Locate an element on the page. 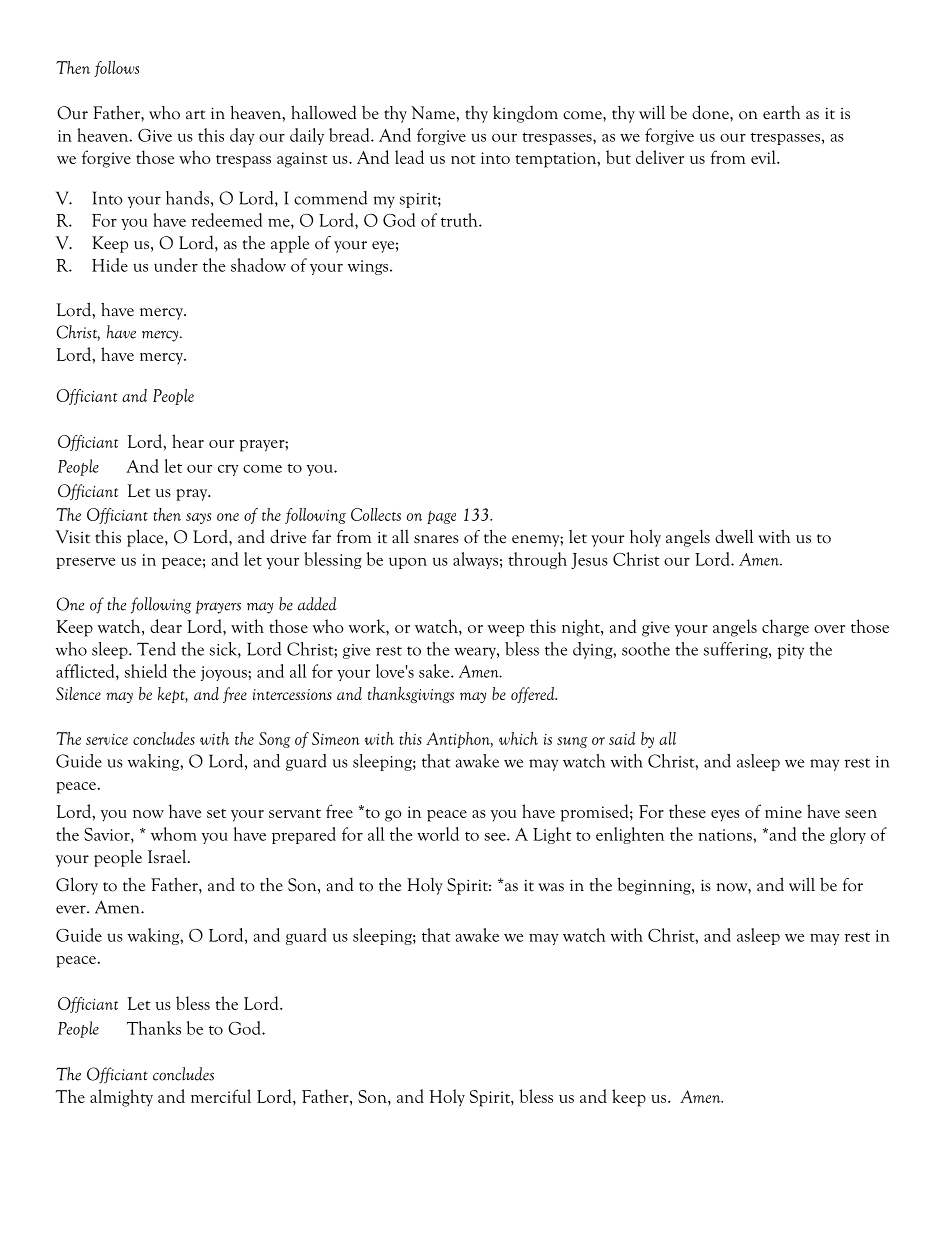 The image size is (952, 1233). not is located at coordinates (463, 159).
